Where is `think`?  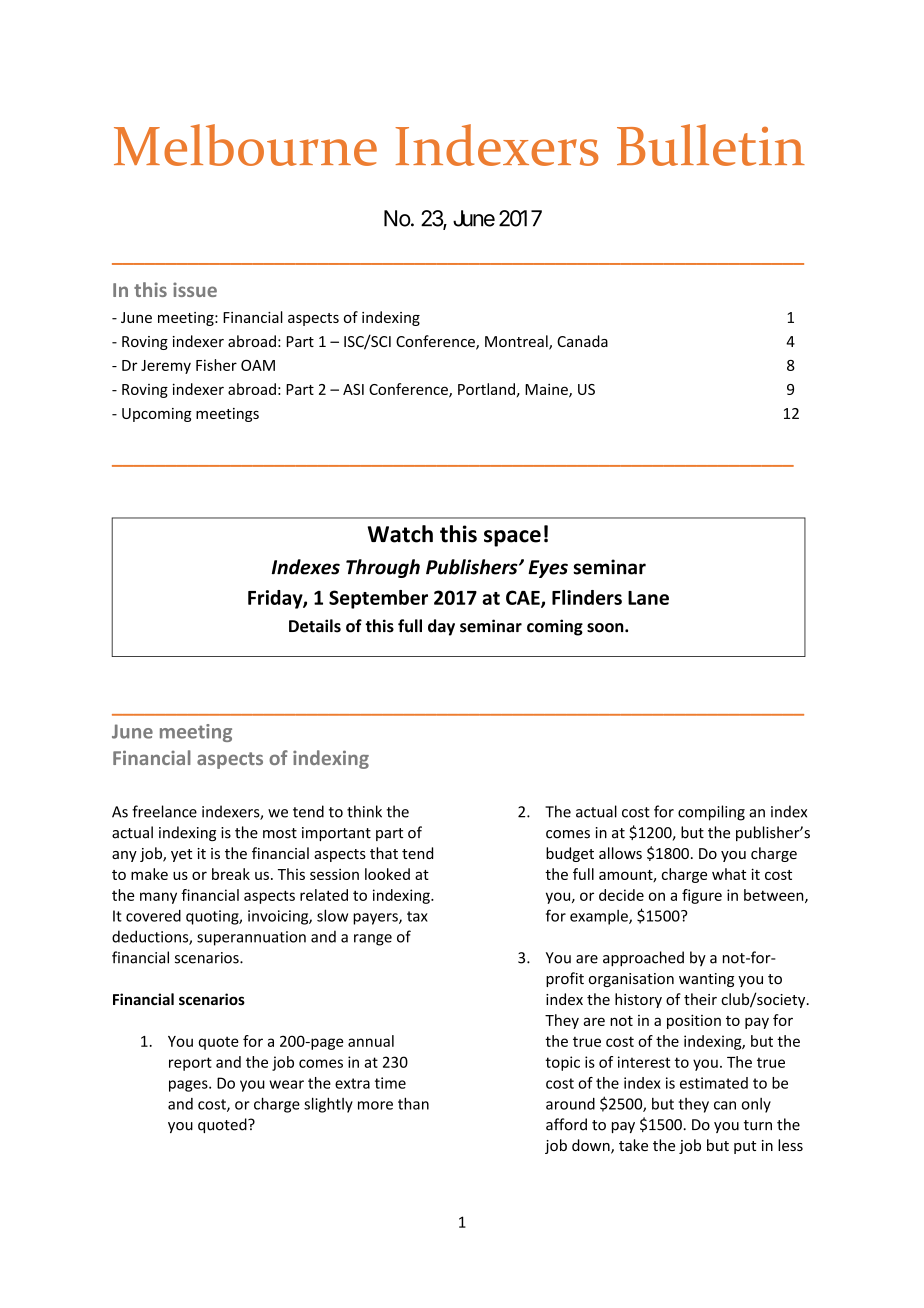 think is located at coordinates (364, 811).
